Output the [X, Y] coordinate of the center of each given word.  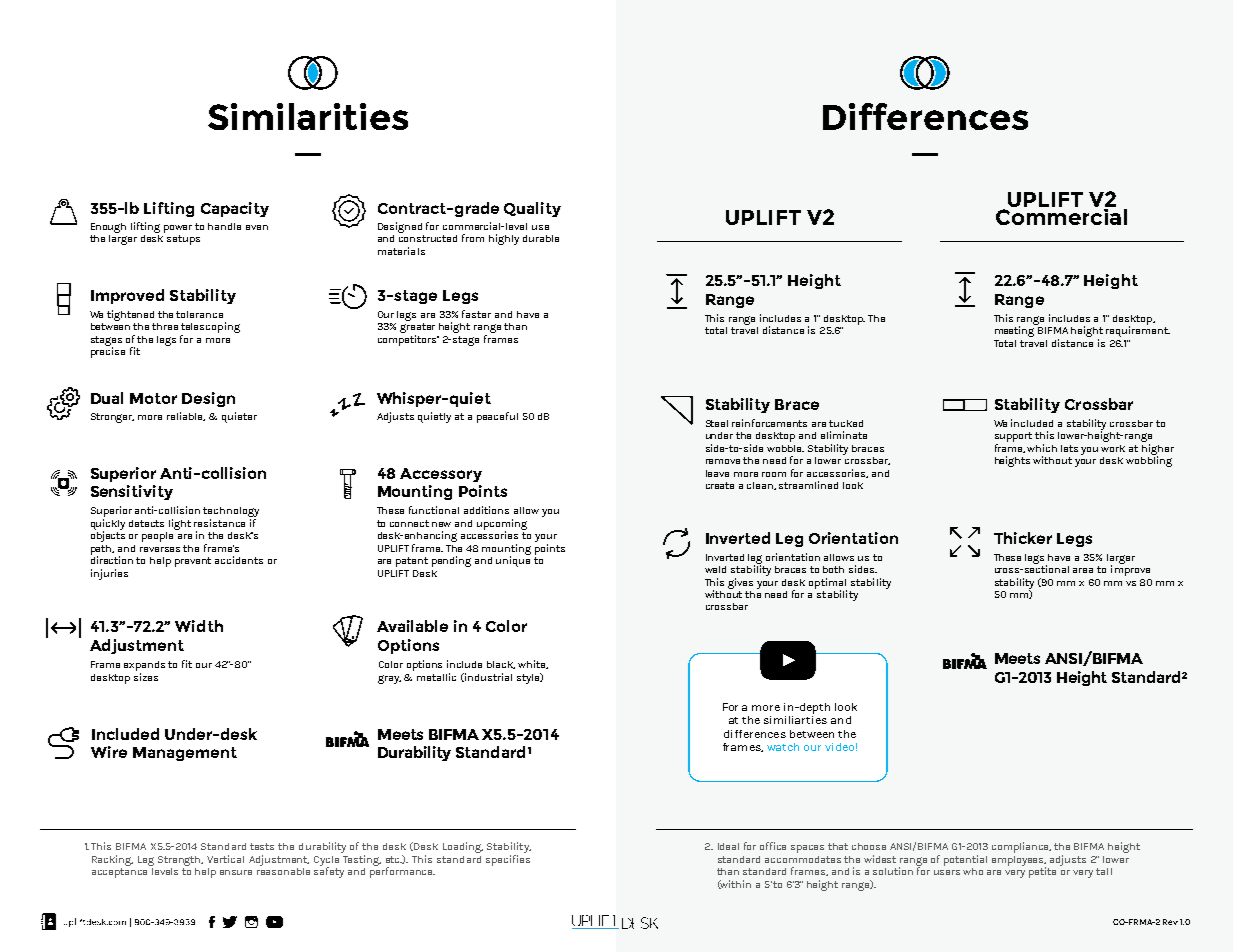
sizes [146, 677]
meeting [1016, 330]
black [501, 665]
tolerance [199, 314]
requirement [1138, 330]
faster [476, 314]
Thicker [1023, 538]
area [1083, 570]
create [720, 485]
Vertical [225, 859]
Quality [532, 209]
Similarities [308, 116]
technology [231, 513]
